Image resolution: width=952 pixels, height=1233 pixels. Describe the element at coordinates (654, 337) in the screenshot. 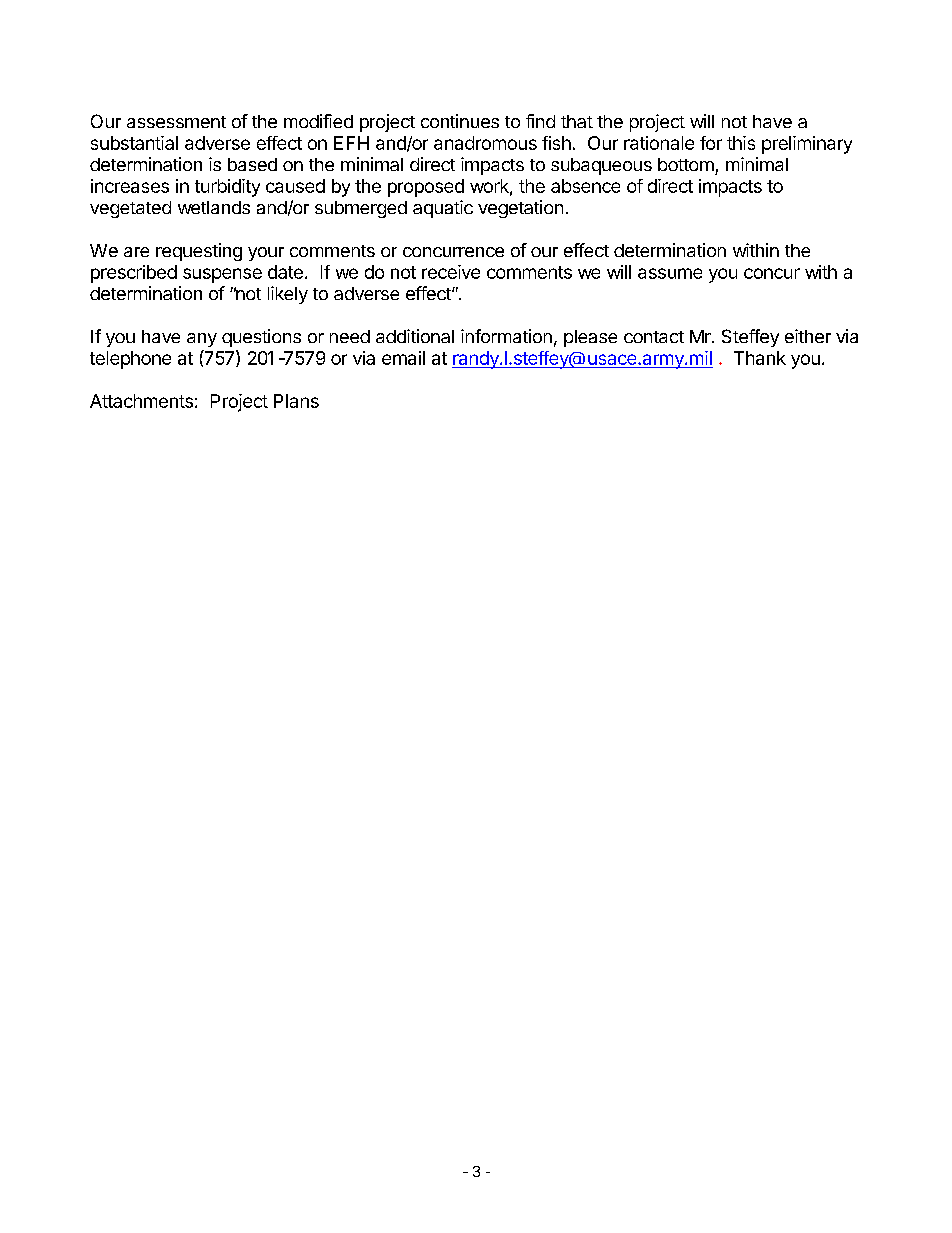

I see `contact` at that location.
